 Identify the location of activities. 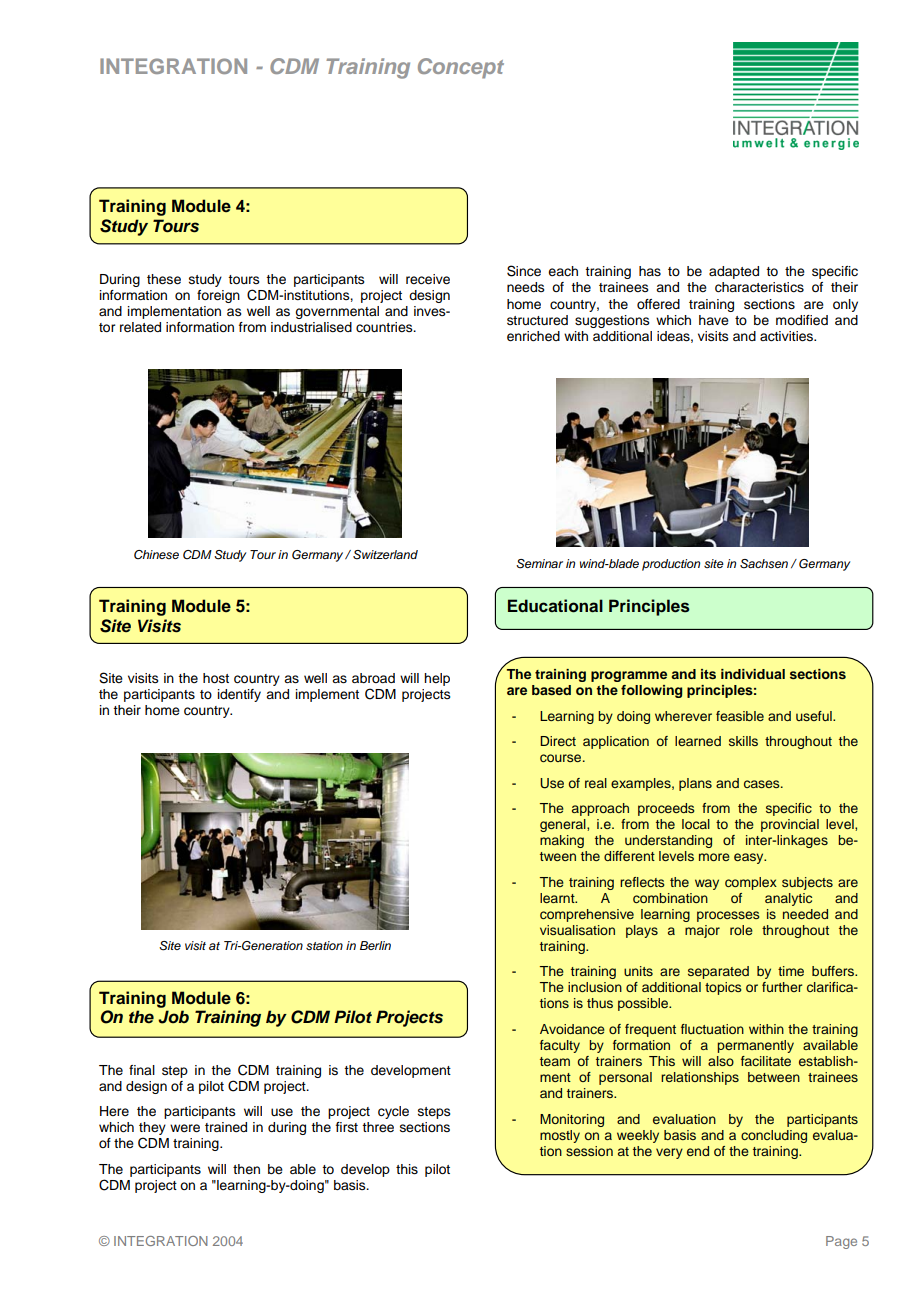
(788, 336).
